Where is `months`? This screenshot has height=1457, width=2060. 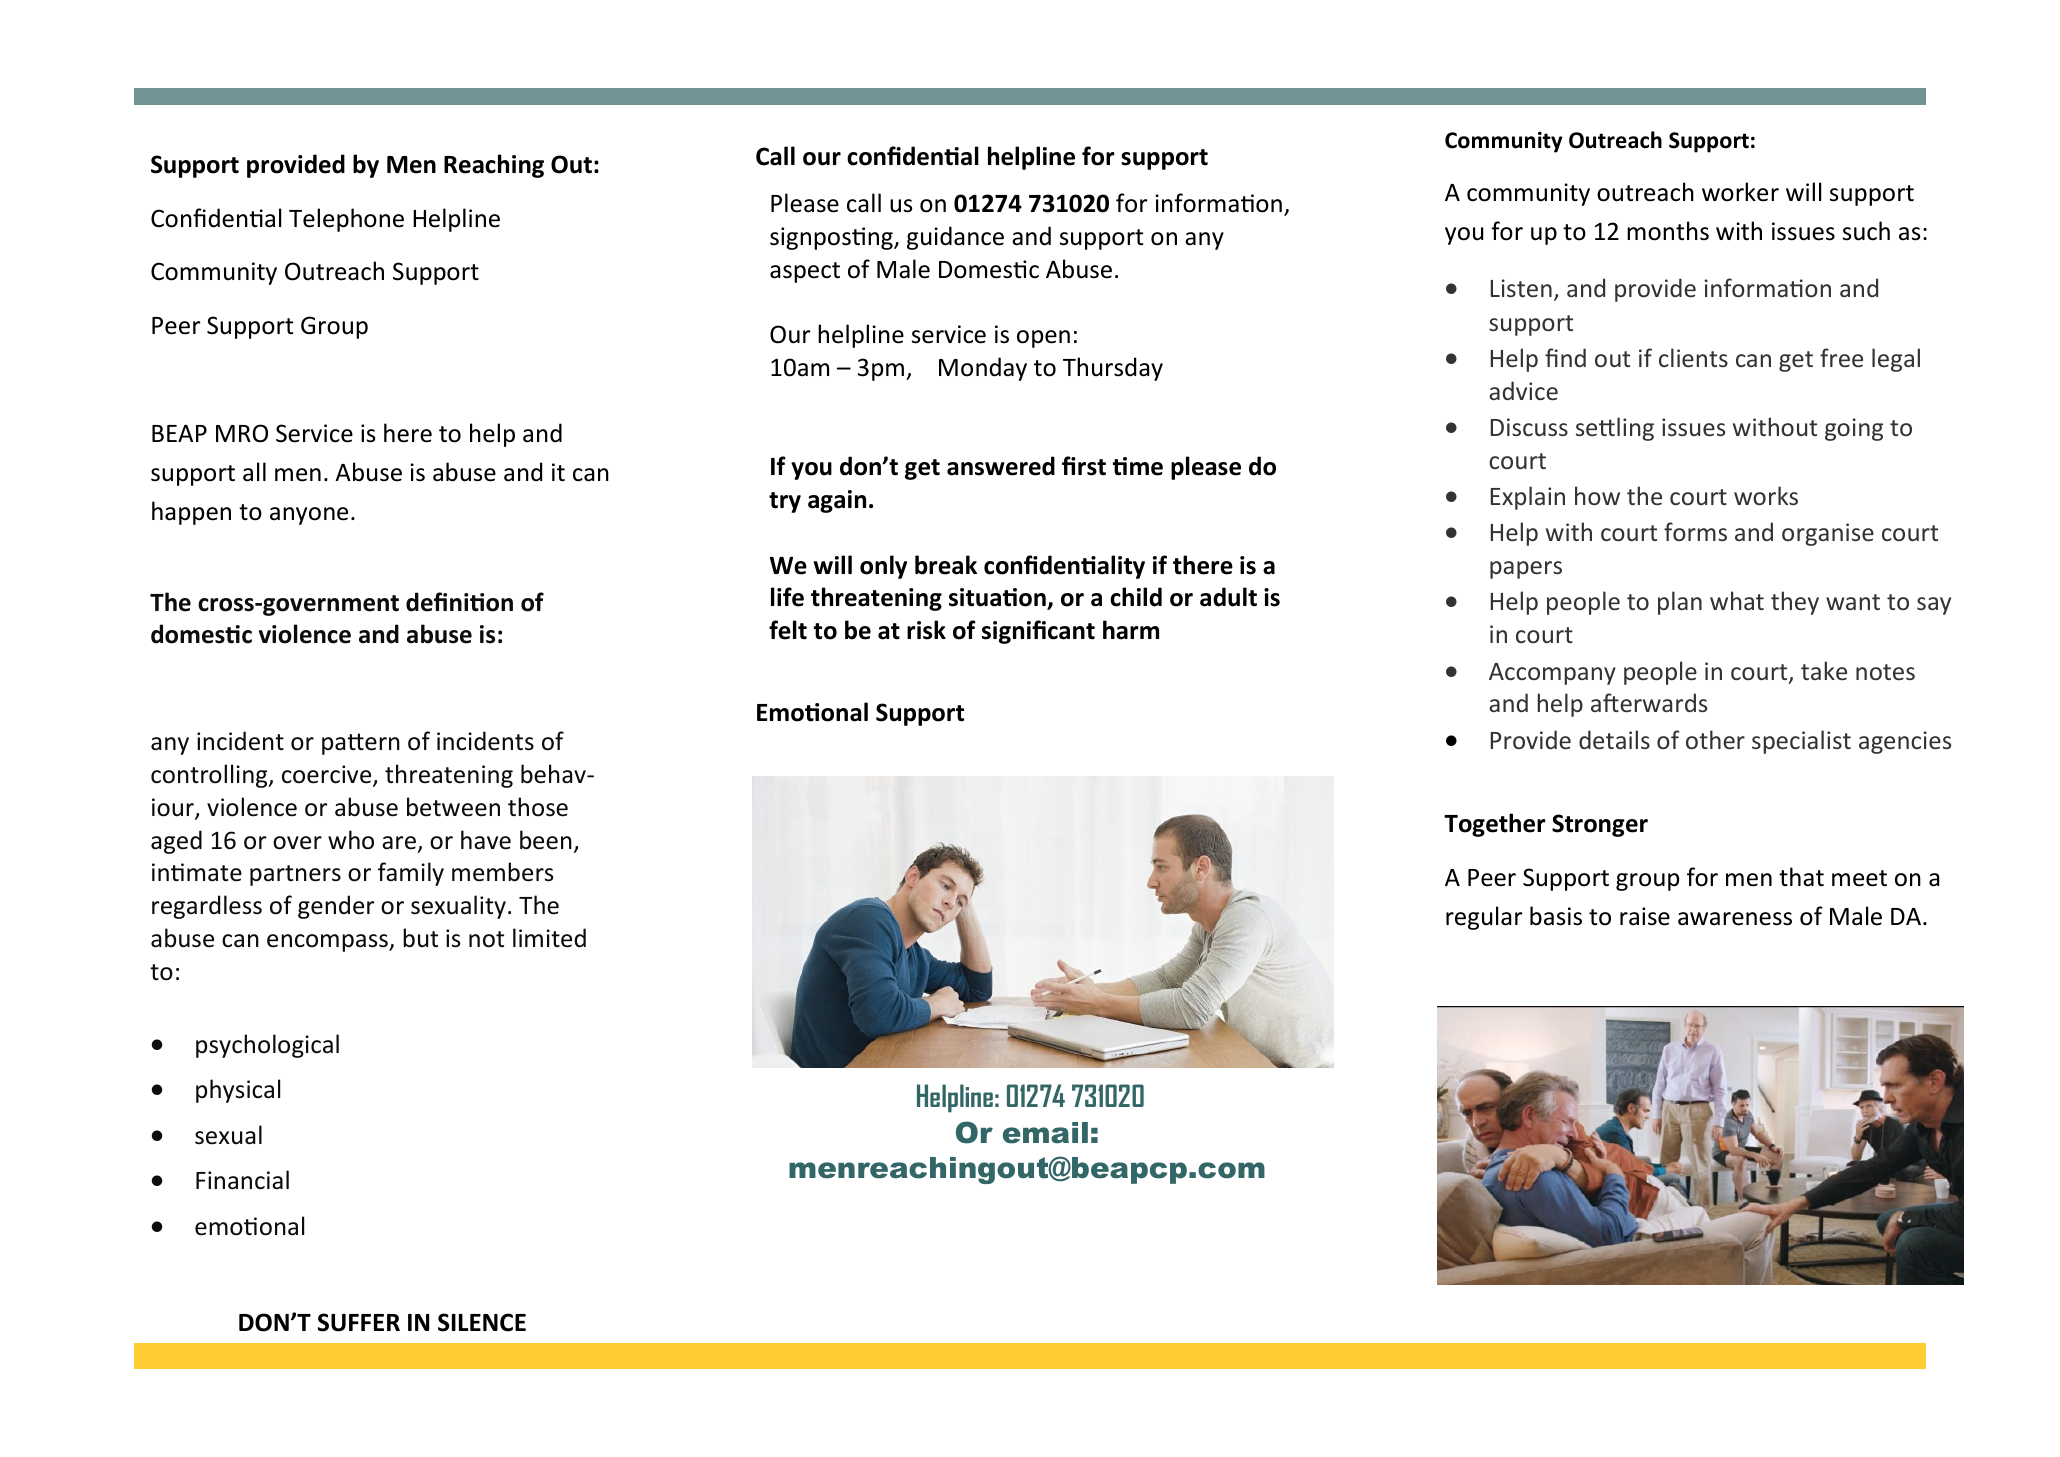 months is located at coordinates (1668, 231).
